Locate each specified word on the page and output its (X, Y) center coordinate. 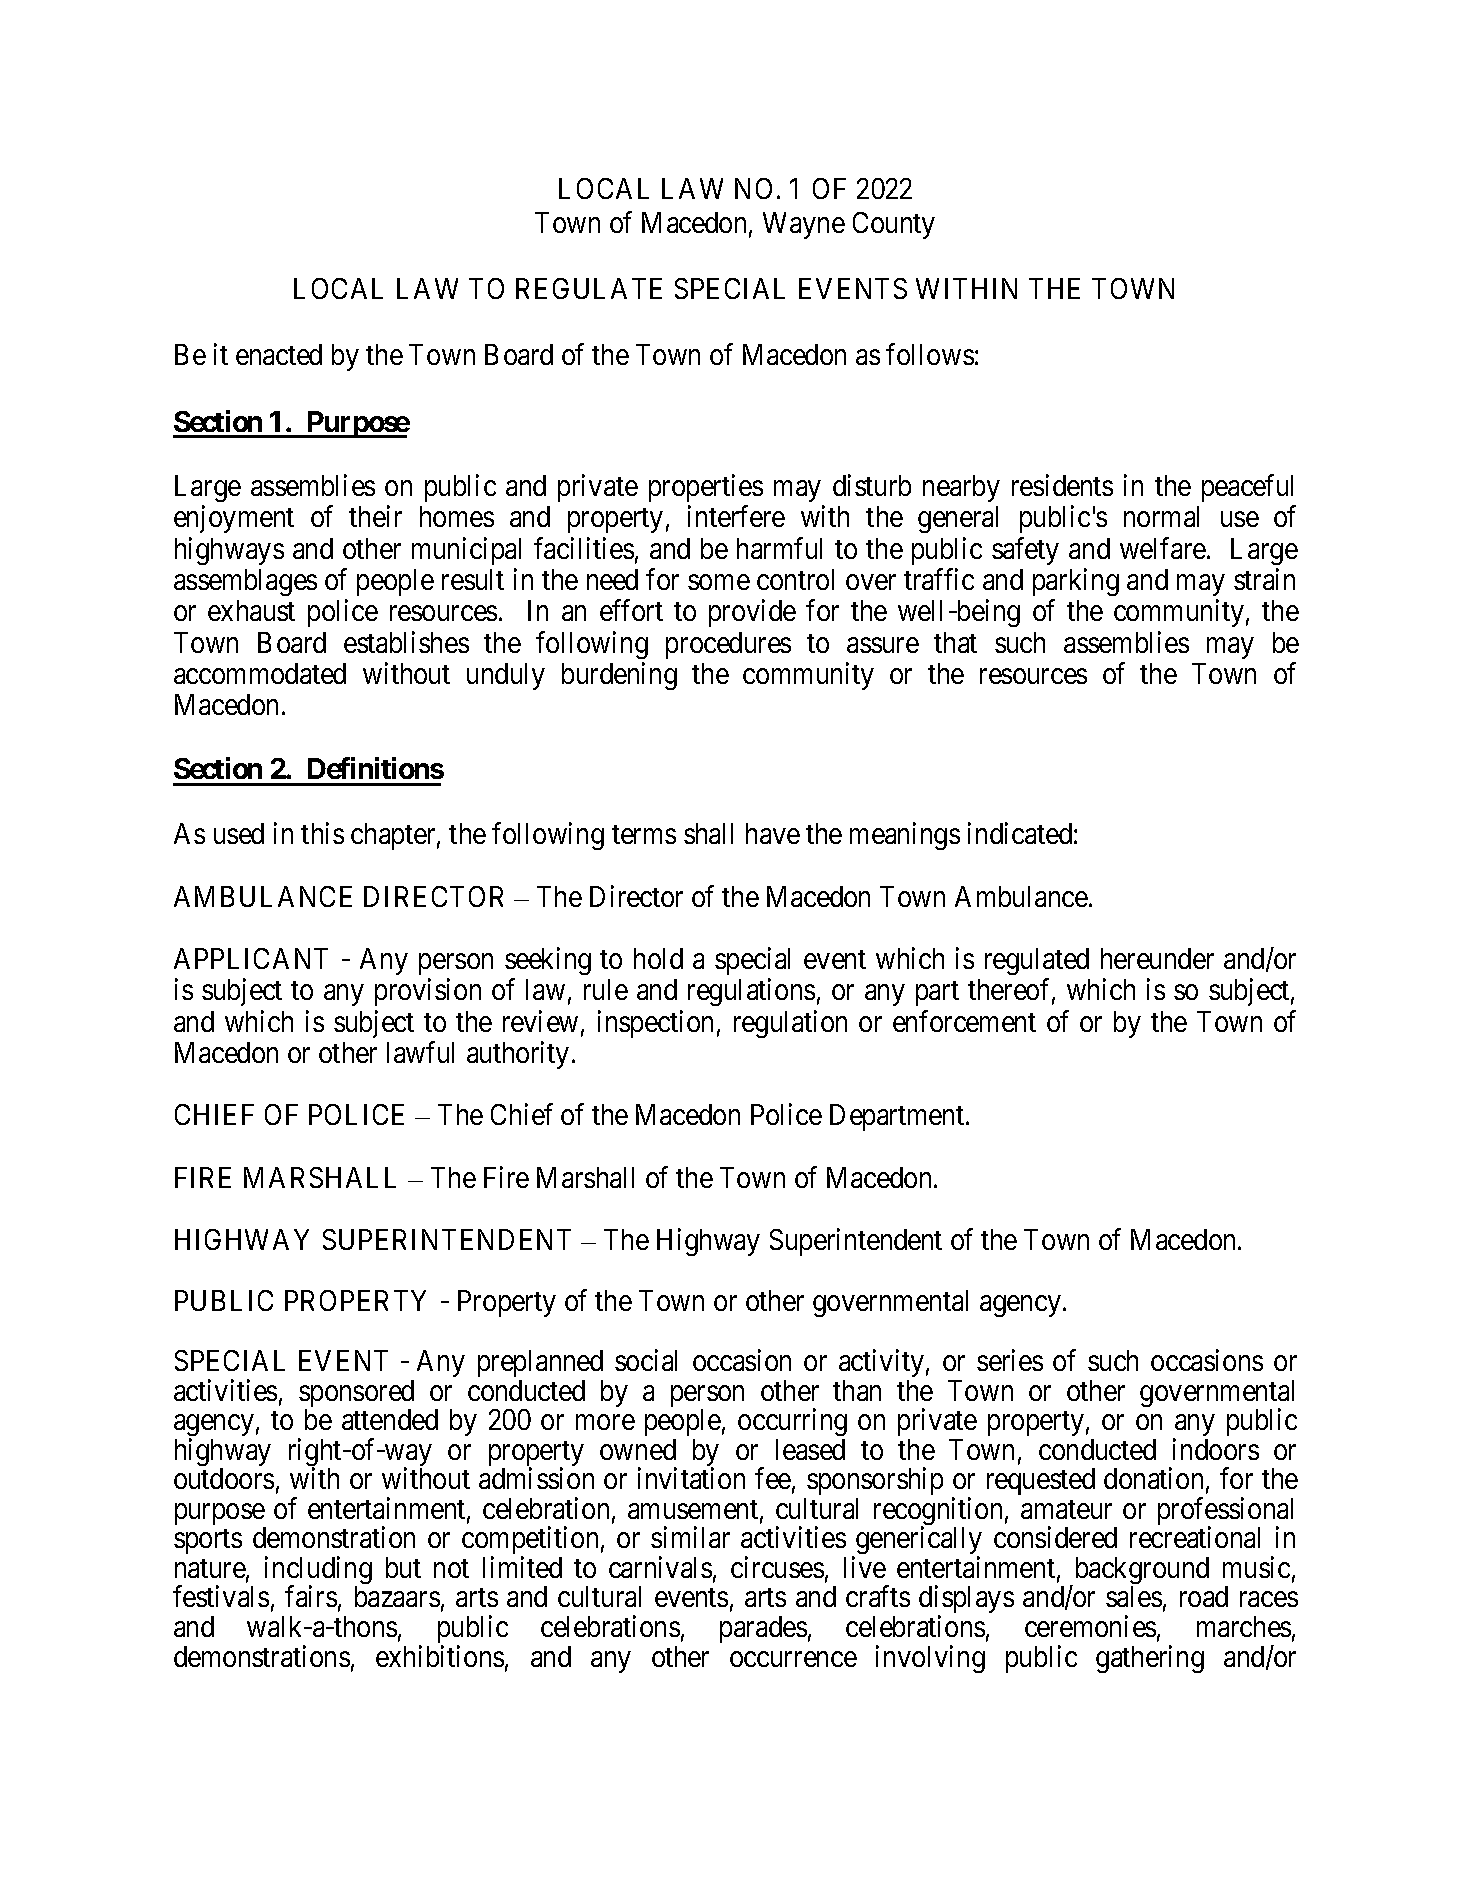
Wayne (804, 225)
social (646, 1360)
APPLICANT (251, 958)
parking (1076, 582)
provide (752, 613)
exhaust (251, 610)
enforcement (964, 1021)
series (1010, 1360)
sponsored (356, 1395)
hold (658, 958)
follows (930, 354)
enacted (279, 354)
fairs (311, 1596)
